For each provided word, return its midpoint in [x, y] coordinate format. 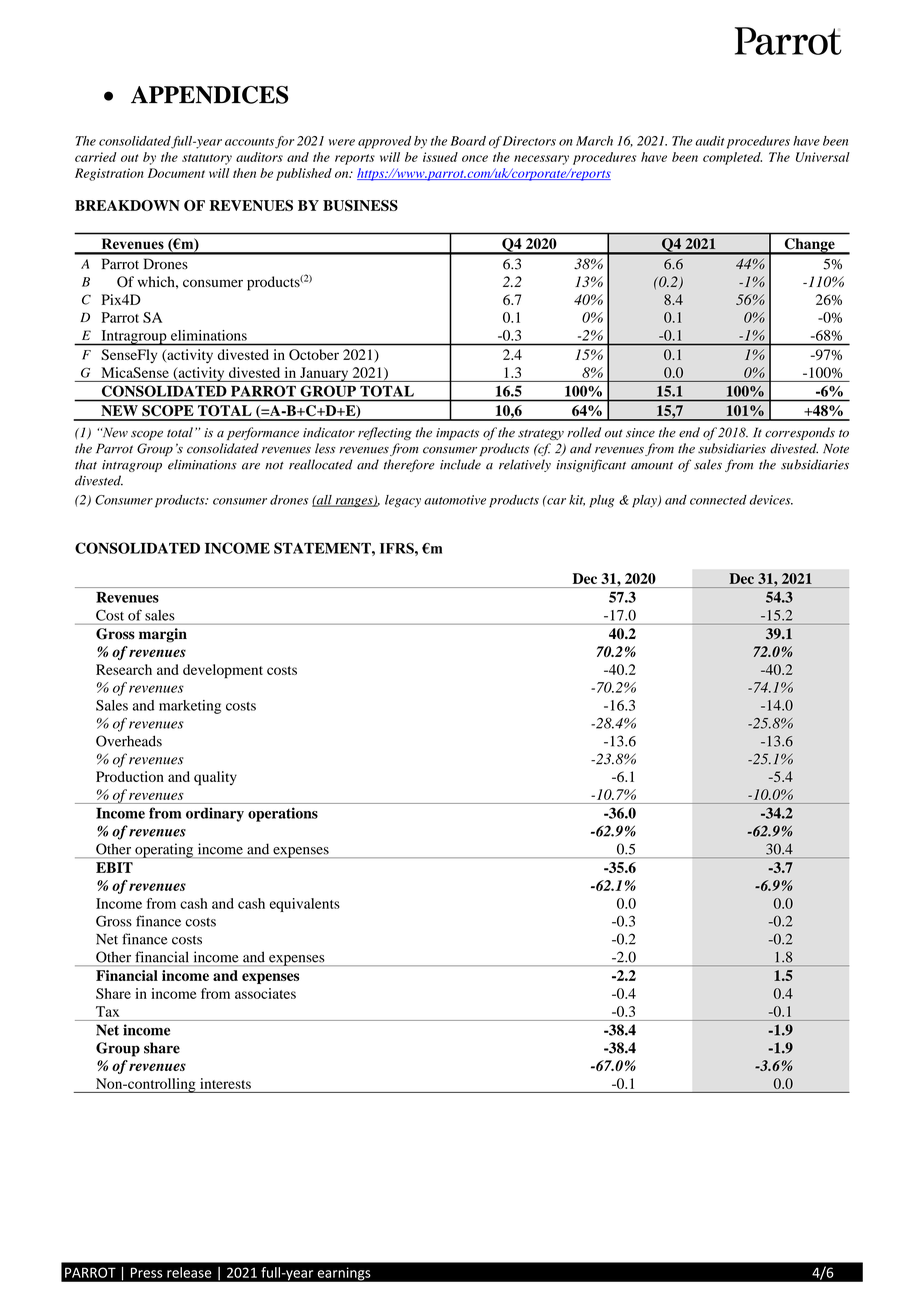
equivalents [305, 905]
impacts [457, 434]
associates [265, 993]
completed [732, 158]
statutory [207, 159]
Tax [107, 1011]
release [189, 1272]
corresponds [800, 433]
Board [468, 141]
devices [771, 500]
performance [263, 433]
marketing [190, 707]
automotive [455, 500]
